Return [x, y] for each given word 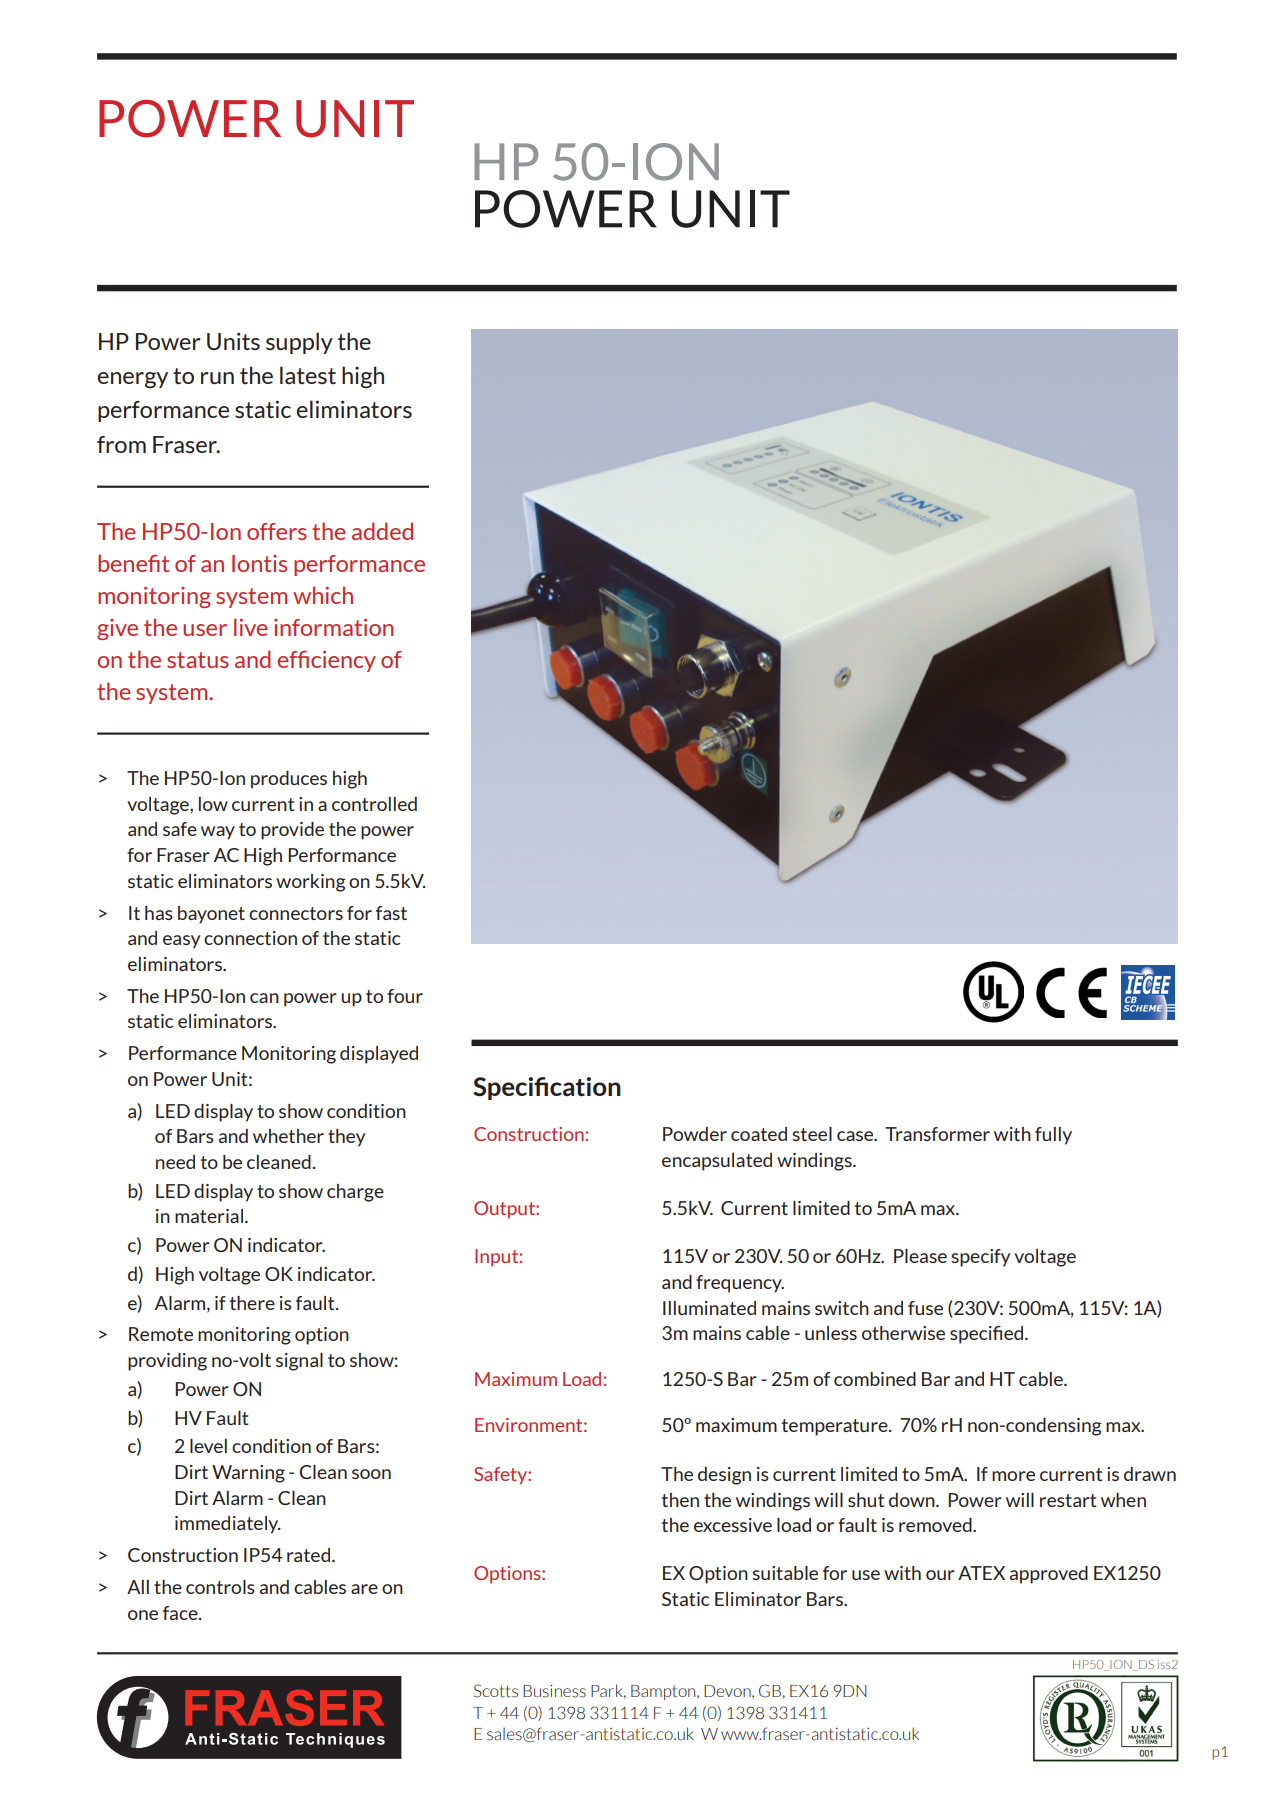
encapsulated [717, 1162]
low [213, 804]
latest [308, 375]
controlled [374, 804]
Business [554, 1691]
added [382, 531]
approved [1049, 1575]
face [181, 1613]
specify [980, 1258]
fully [1053, 1136]
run [217, 378]
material [209, 1216]
